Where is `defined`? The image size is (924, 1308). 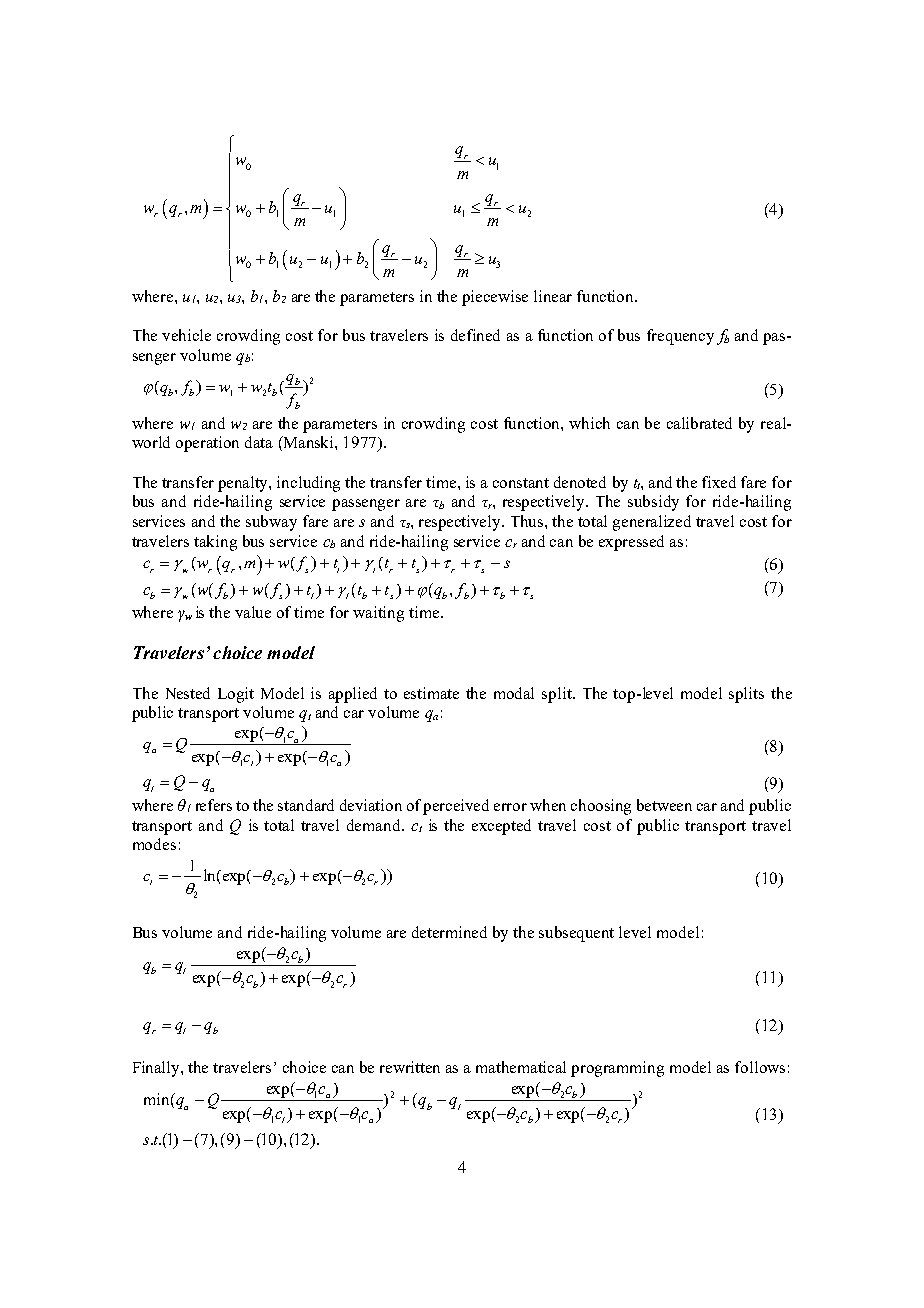 defined is located at coordinates (475, 335).
